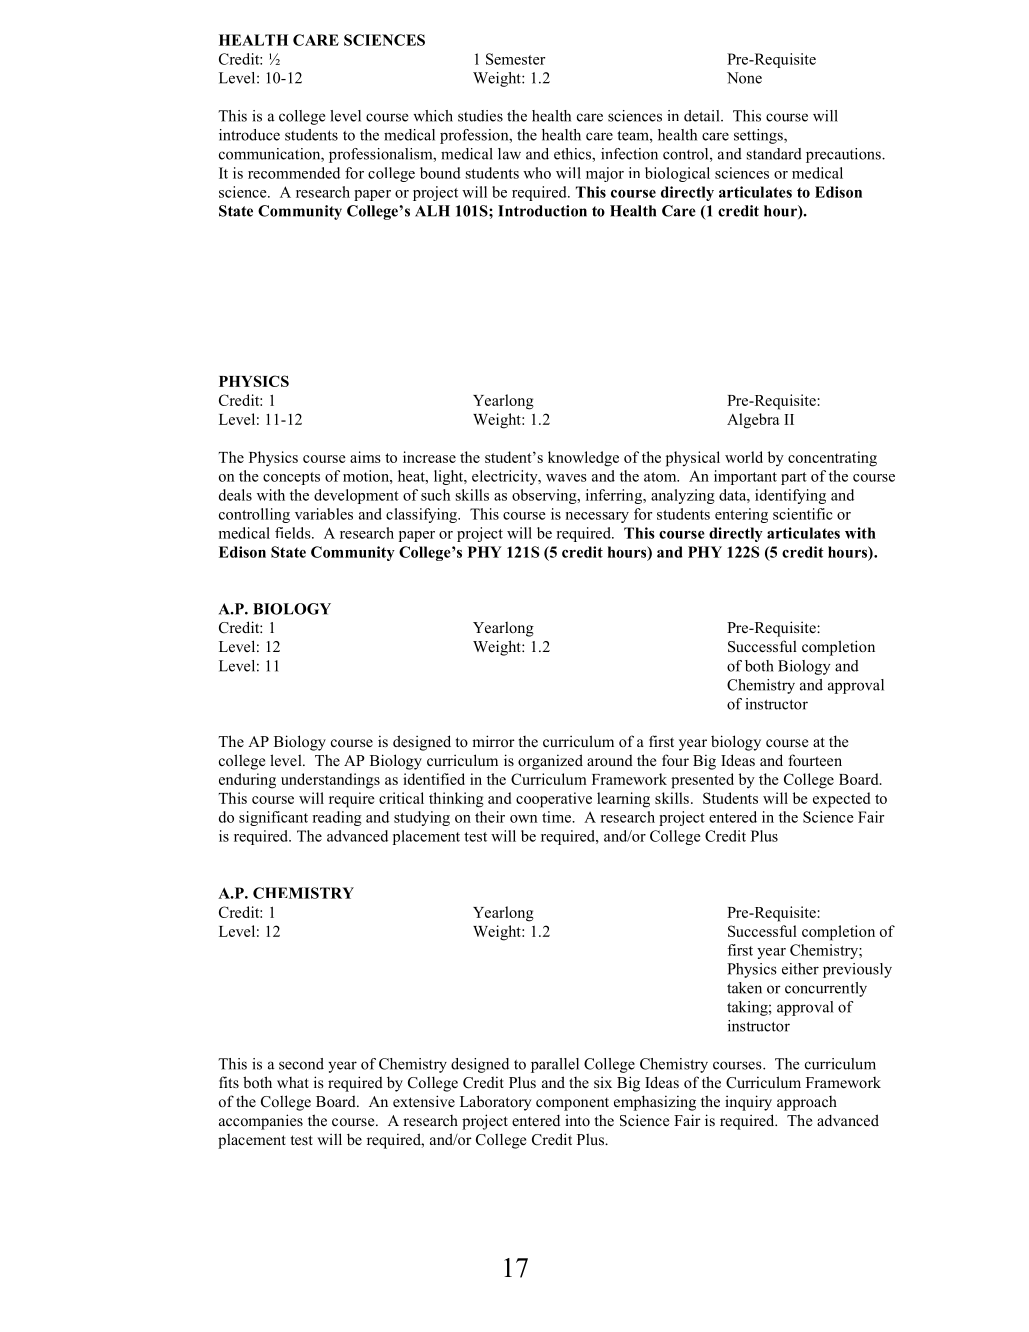 This screenshot has width=1029, height=1332. Describe the element at coordinates (555, 1065) in the screenshot. I see `parallel` at that location.
